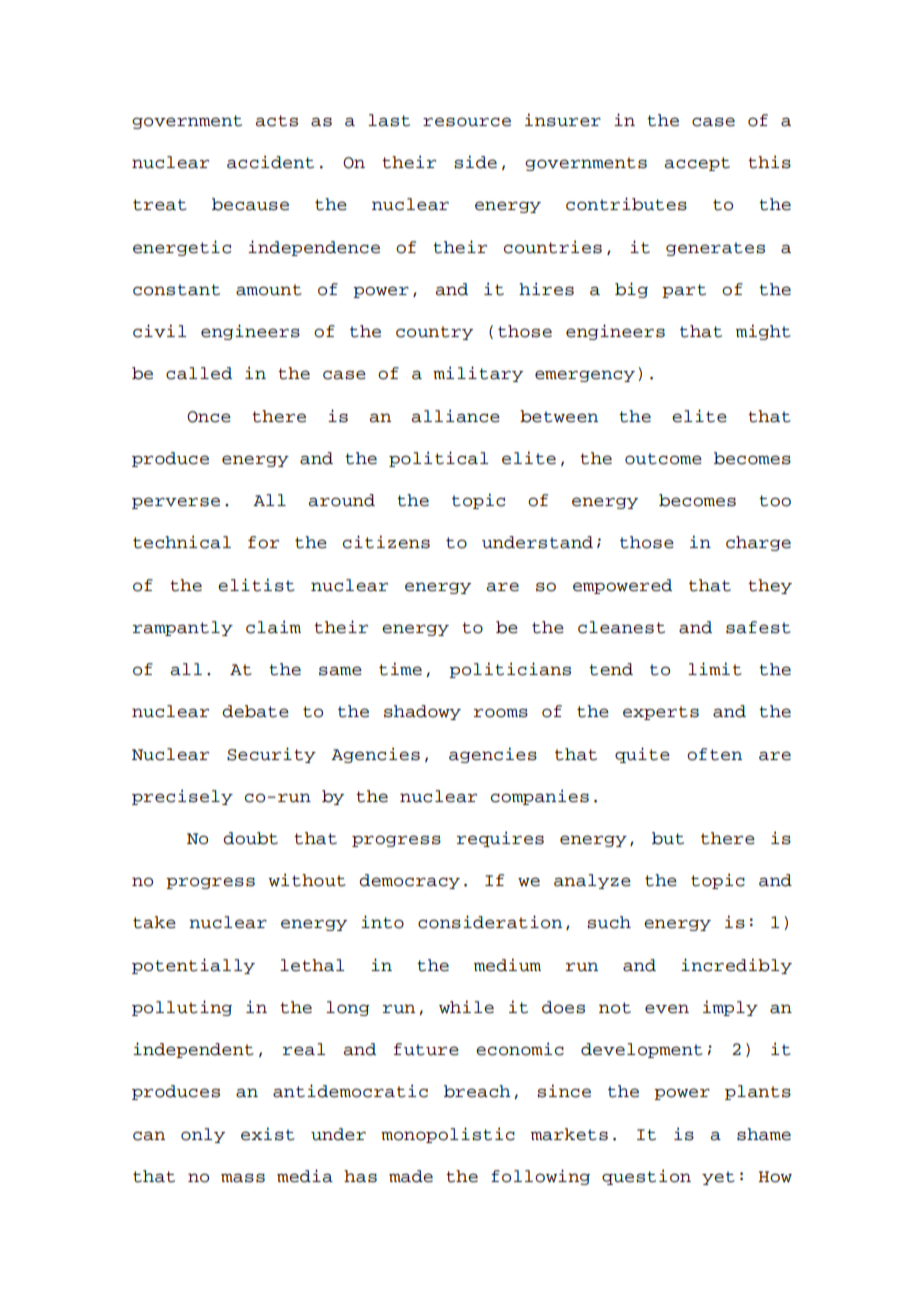 The width and height of the screenshot is (924, 1308). What do you see at coordinates (500, 839) in the screenshot?
I see `requires` at bounding box center [500, 839].
